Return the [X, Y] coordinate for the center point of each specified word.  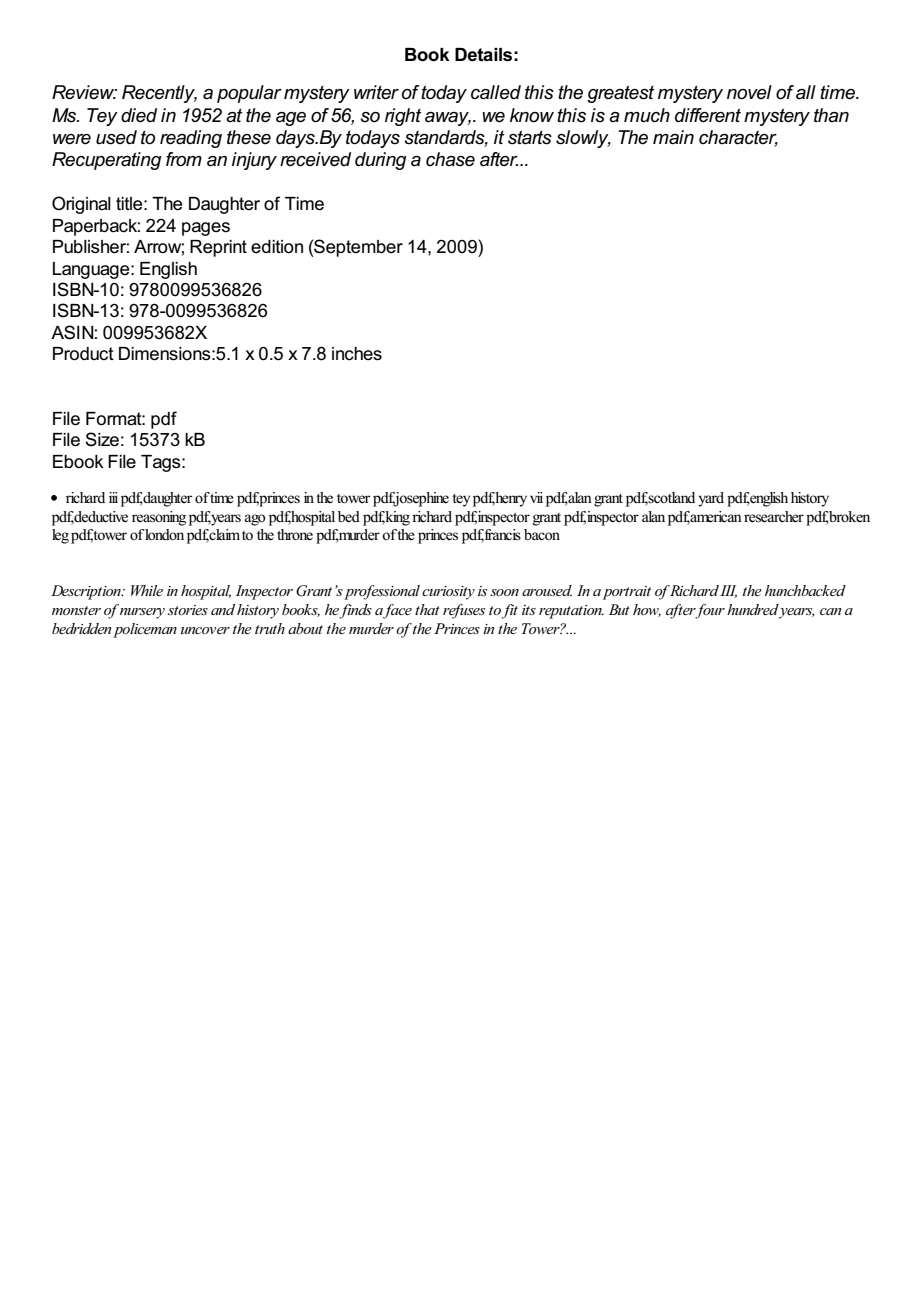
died [139, 115]
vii [536, 497]
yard [711, 499]
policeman [145, 630]
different [708, 115]
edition [277, 247]
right [403, 117]
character [738, 138]
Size [102, 439]
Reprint [218, 248]
